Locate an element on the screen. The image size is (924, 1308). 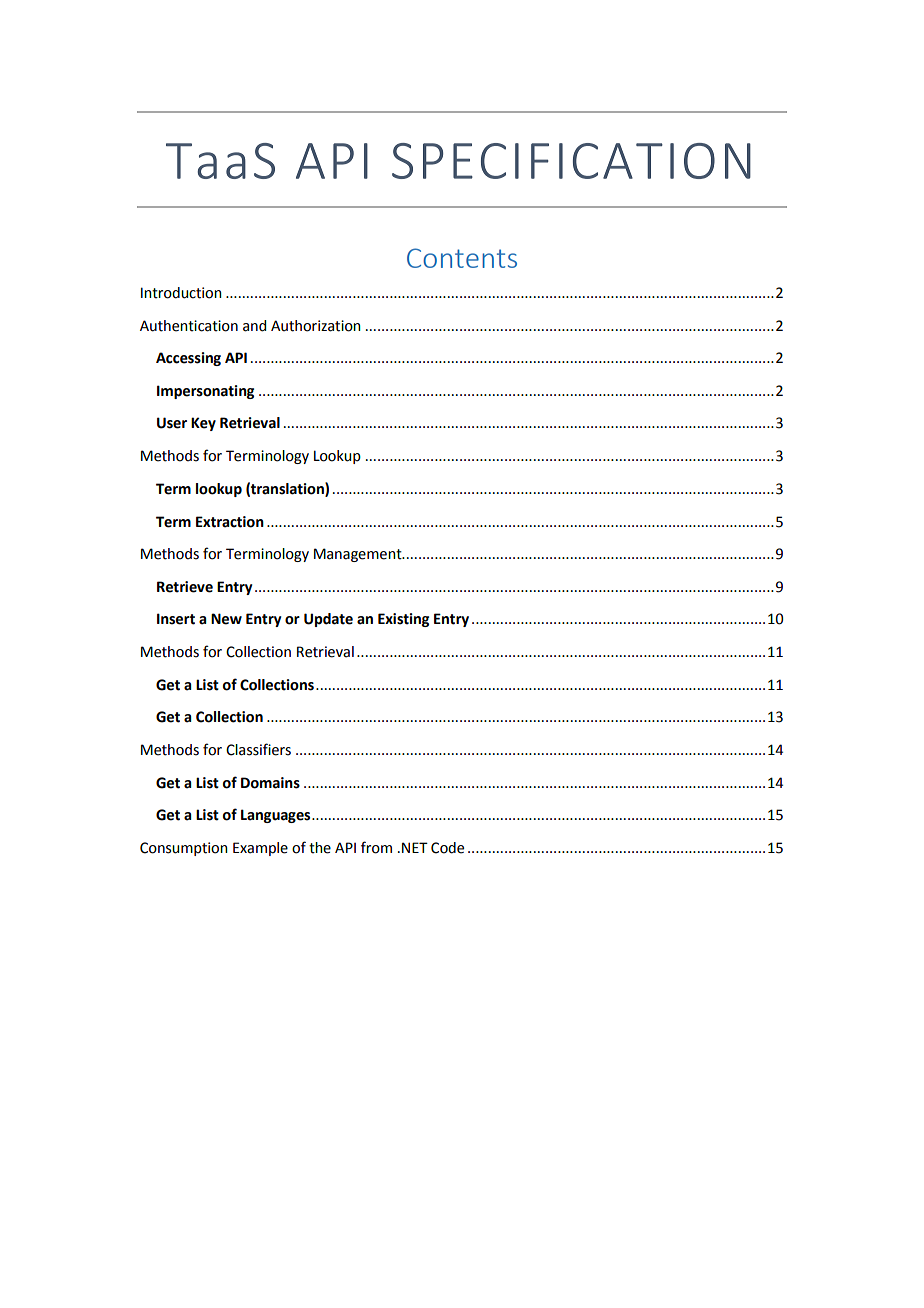
Contents is located at coordinates (462, 258).
